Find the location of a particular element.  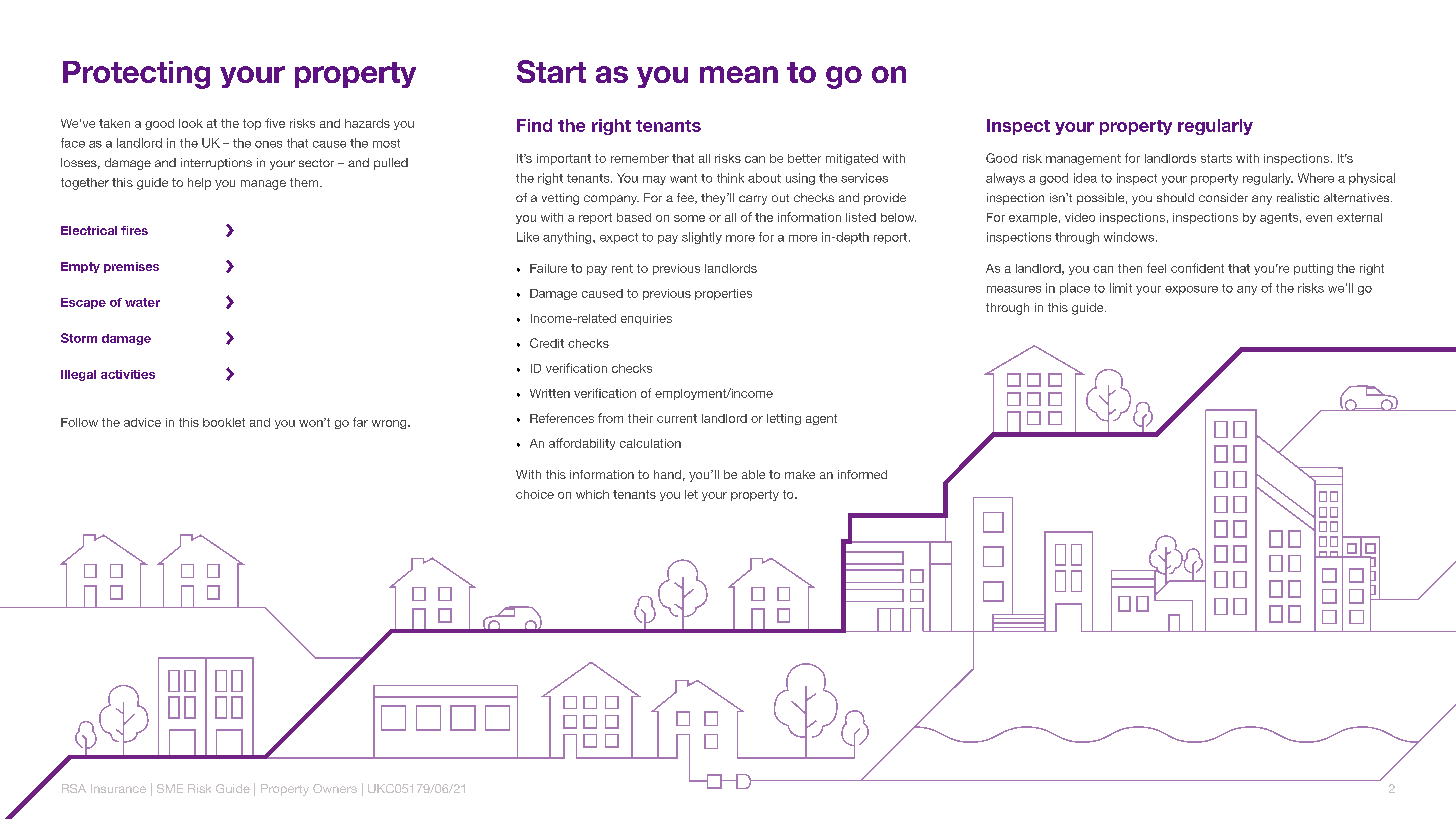

informed is located at coordinates (862, 474).
